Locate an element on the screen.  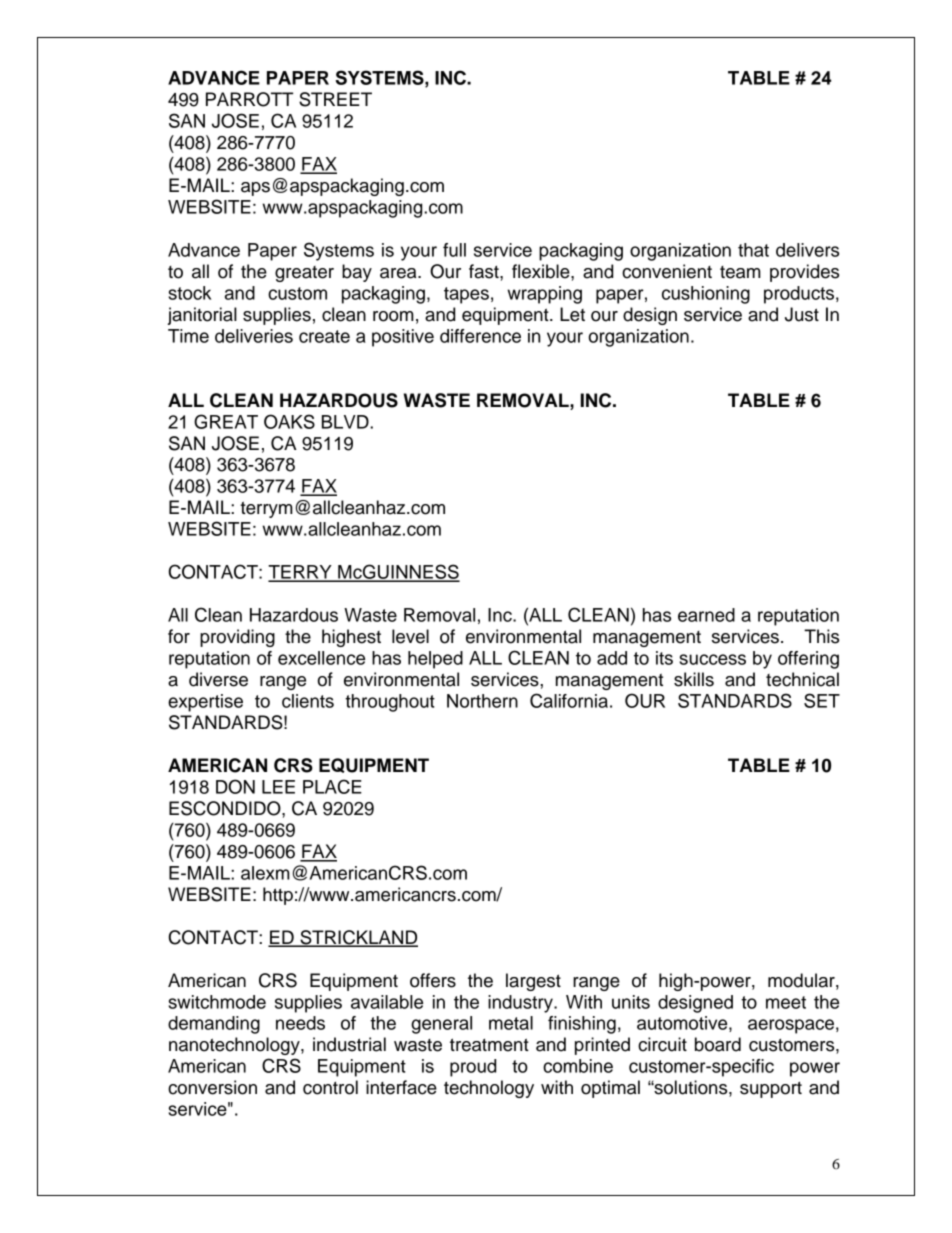
needs is located at coordinates (300, 1023).
